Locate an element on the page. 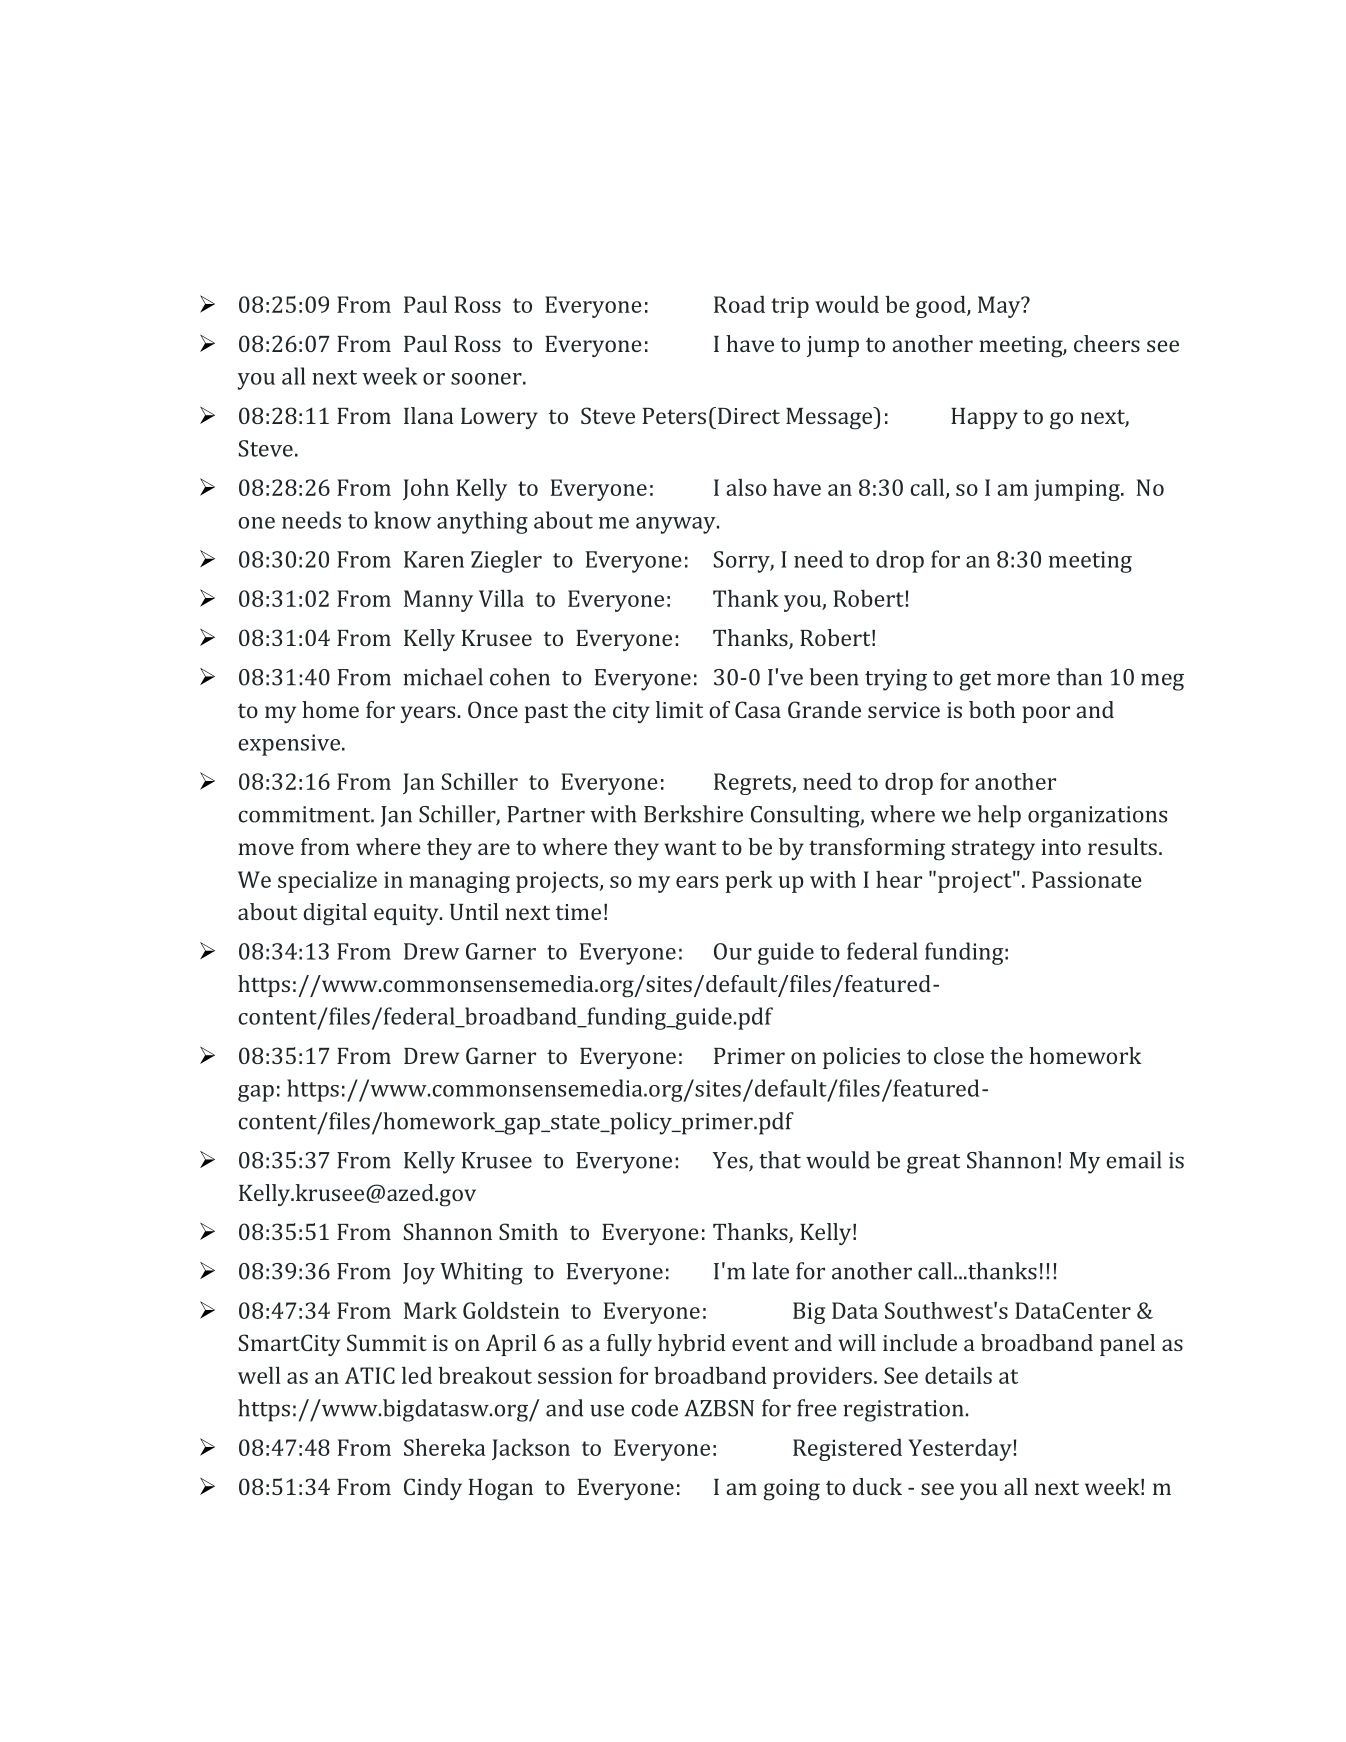 The height and width of the document is (1742, 1346). cheers is located at coordinates (1107, 343).
